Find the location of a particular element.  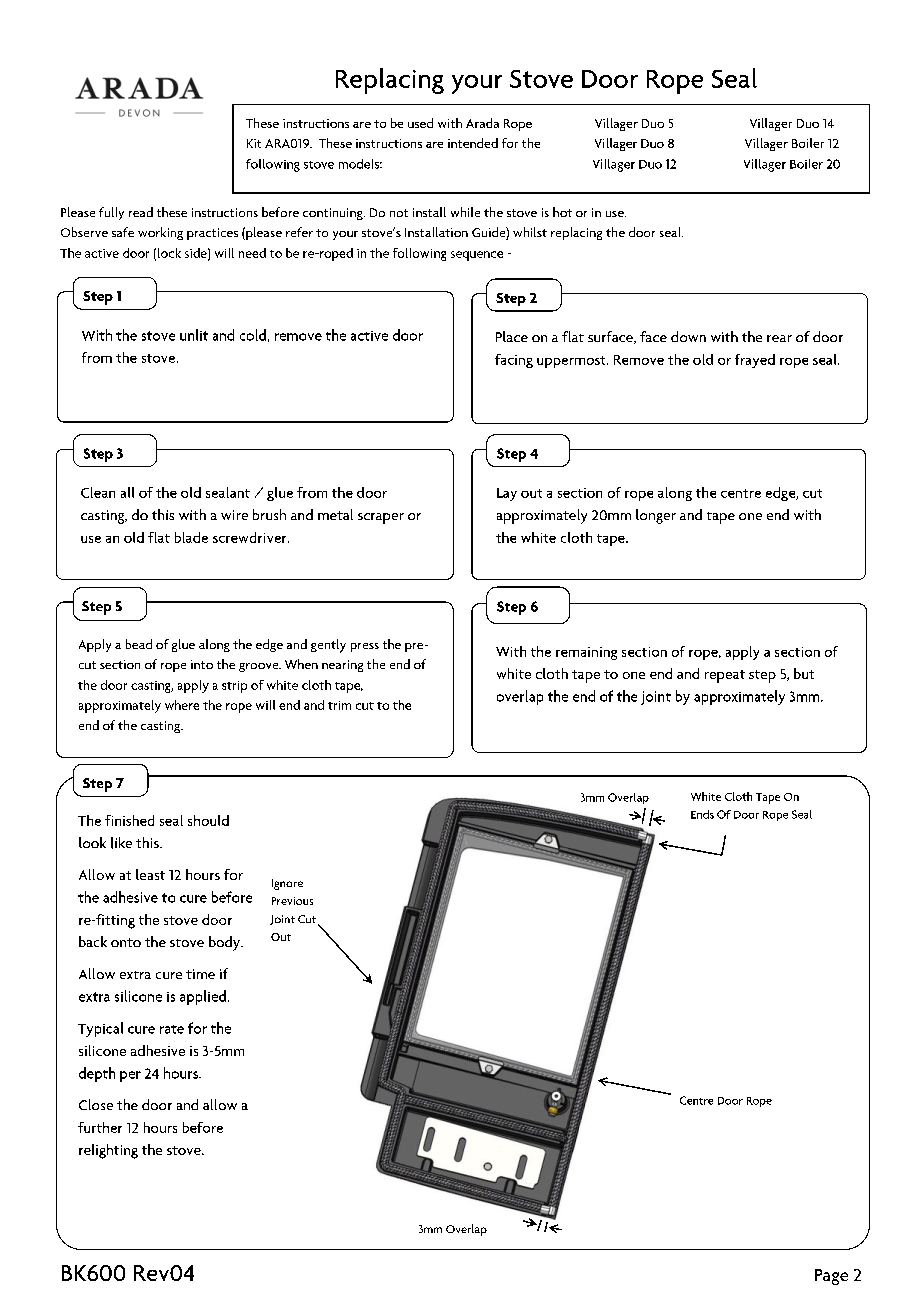

where is located at coordinates (182, 705).
